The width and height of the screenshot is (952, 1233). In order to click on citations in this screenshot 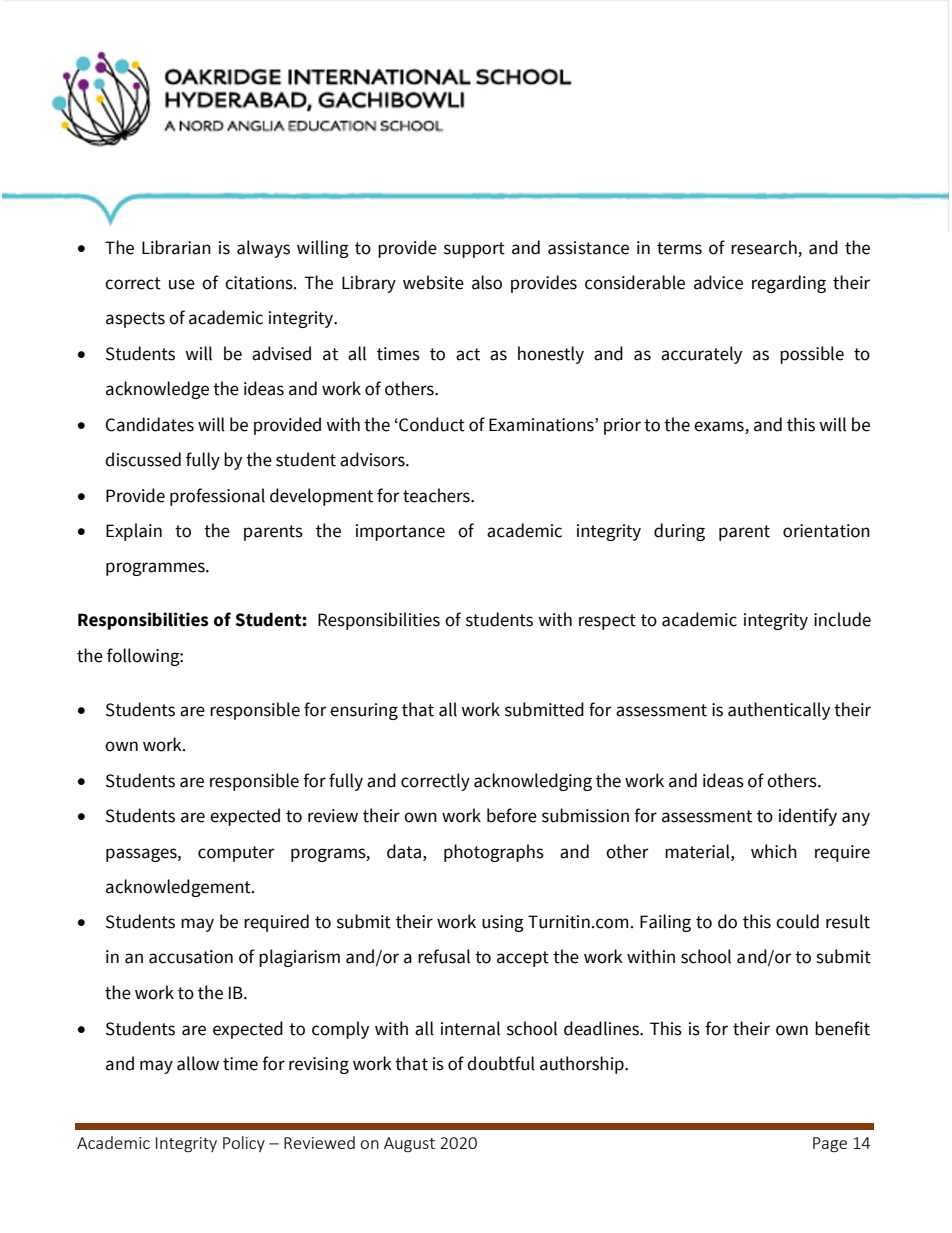, I will do `click(260, 283)`.
